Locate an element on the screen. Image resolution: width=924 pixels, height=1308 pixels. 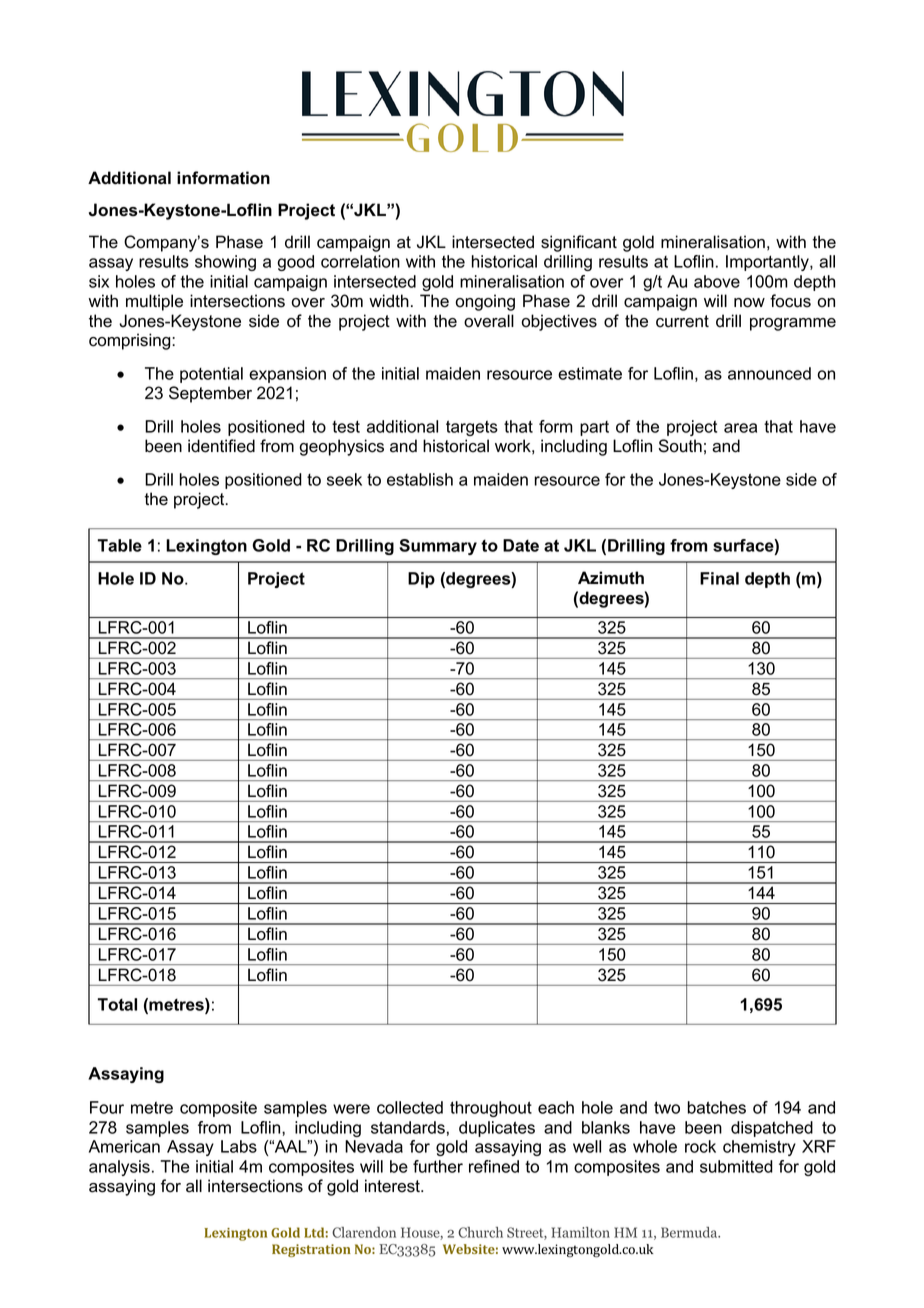
showing is located at coordinates (225, 263).
